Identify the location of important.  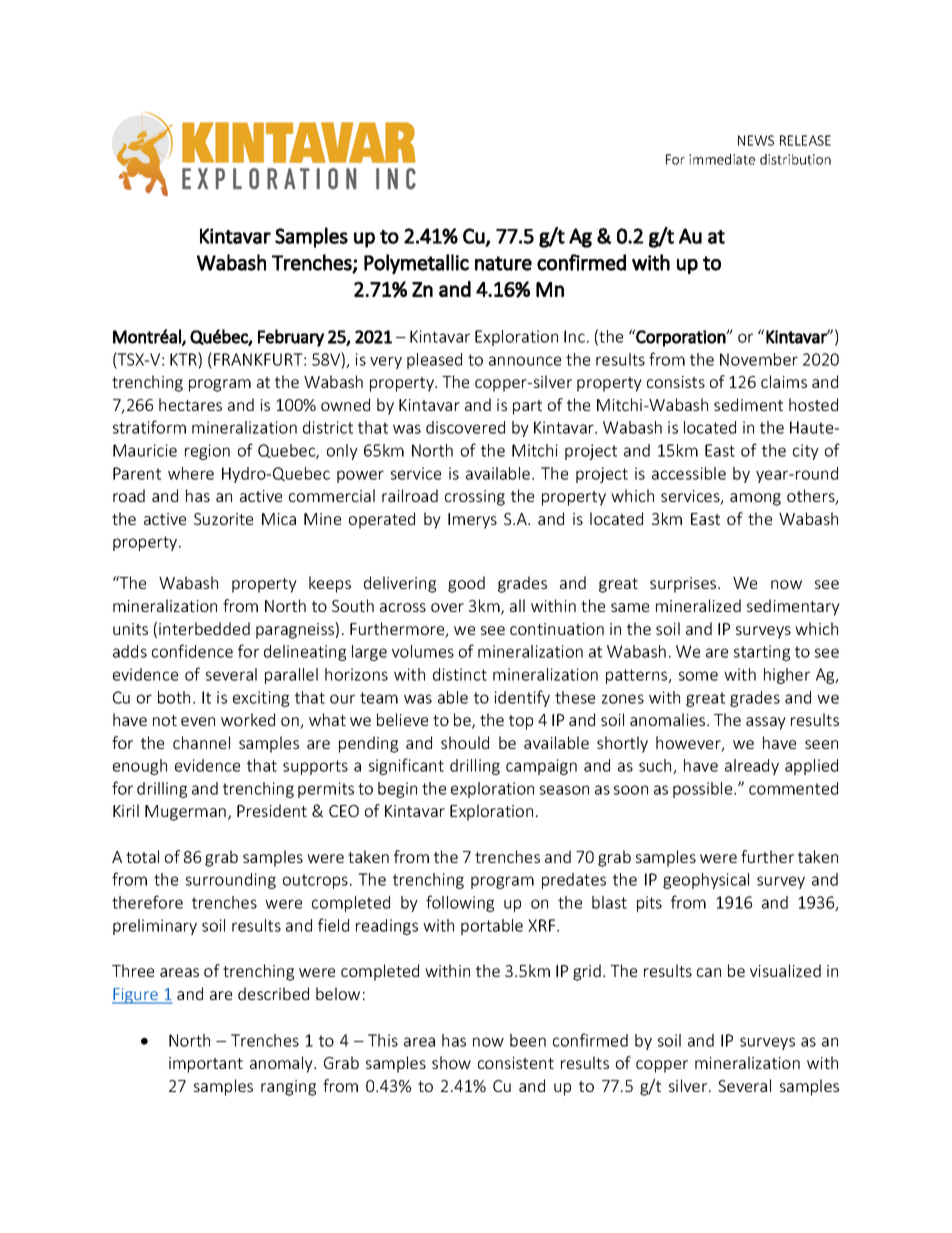
(206, 1065).
